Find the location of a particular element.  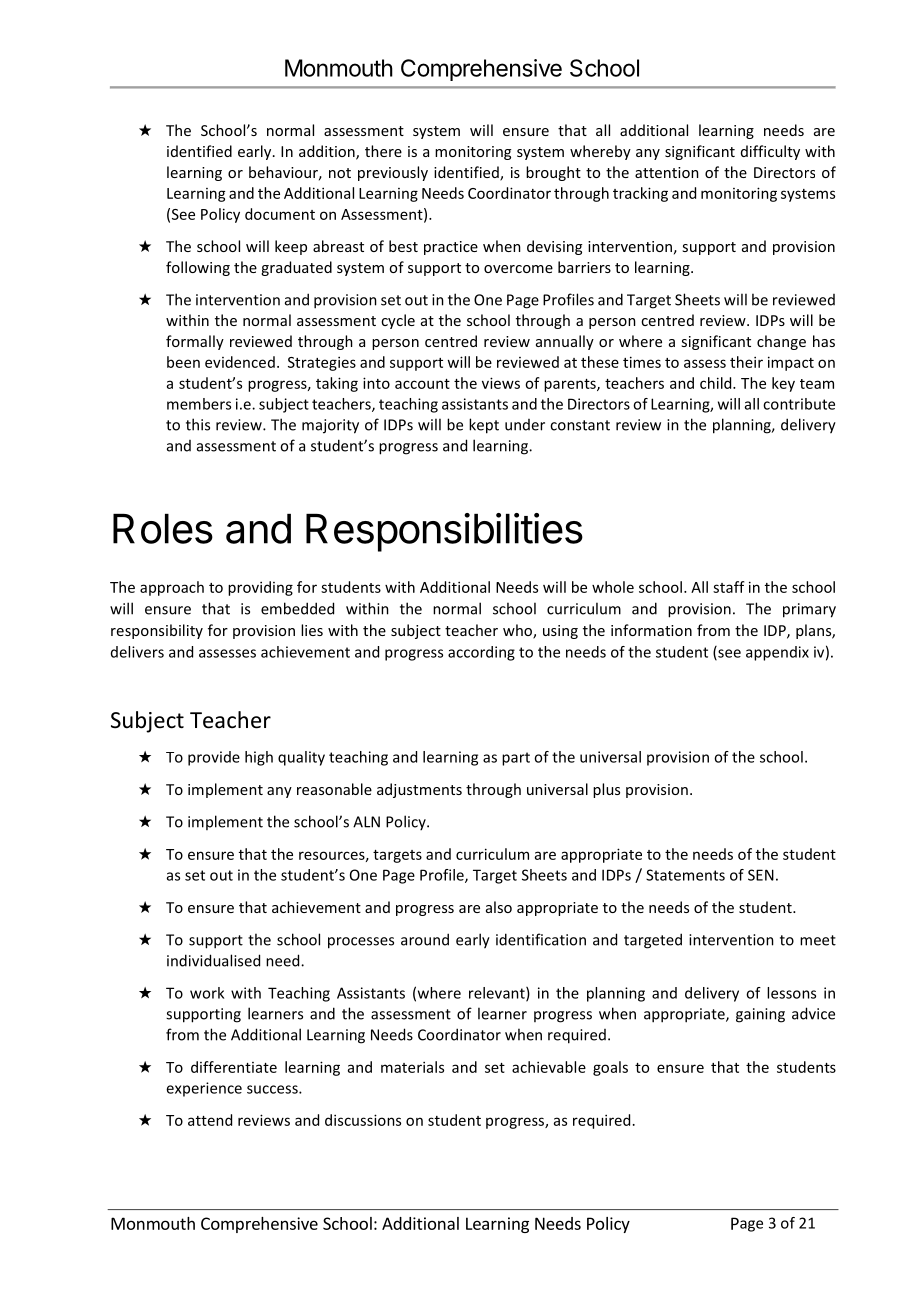

staff is located at coordinates (729, 587).
